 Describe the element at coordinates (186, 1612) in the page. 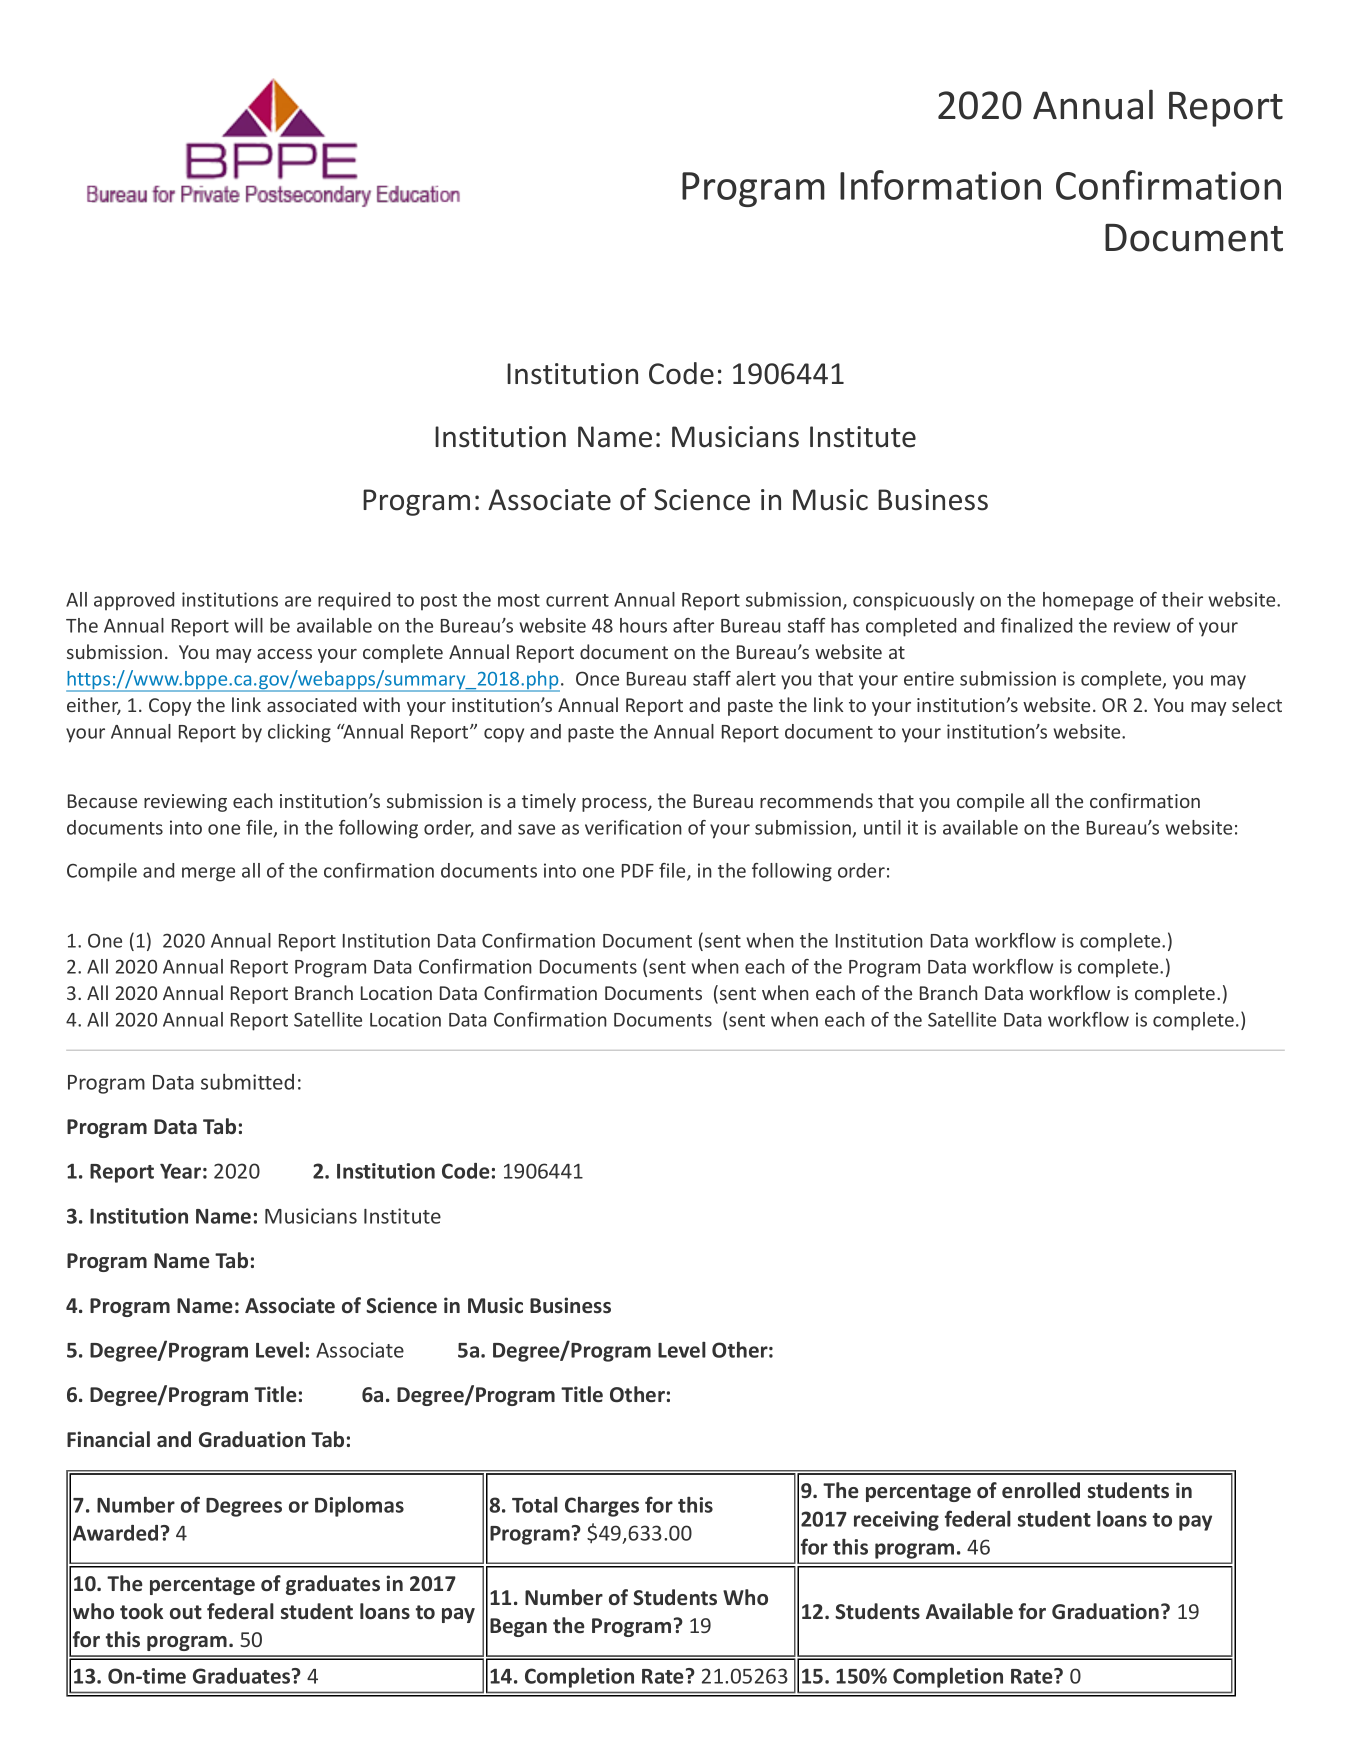

I see `out` at that location.
